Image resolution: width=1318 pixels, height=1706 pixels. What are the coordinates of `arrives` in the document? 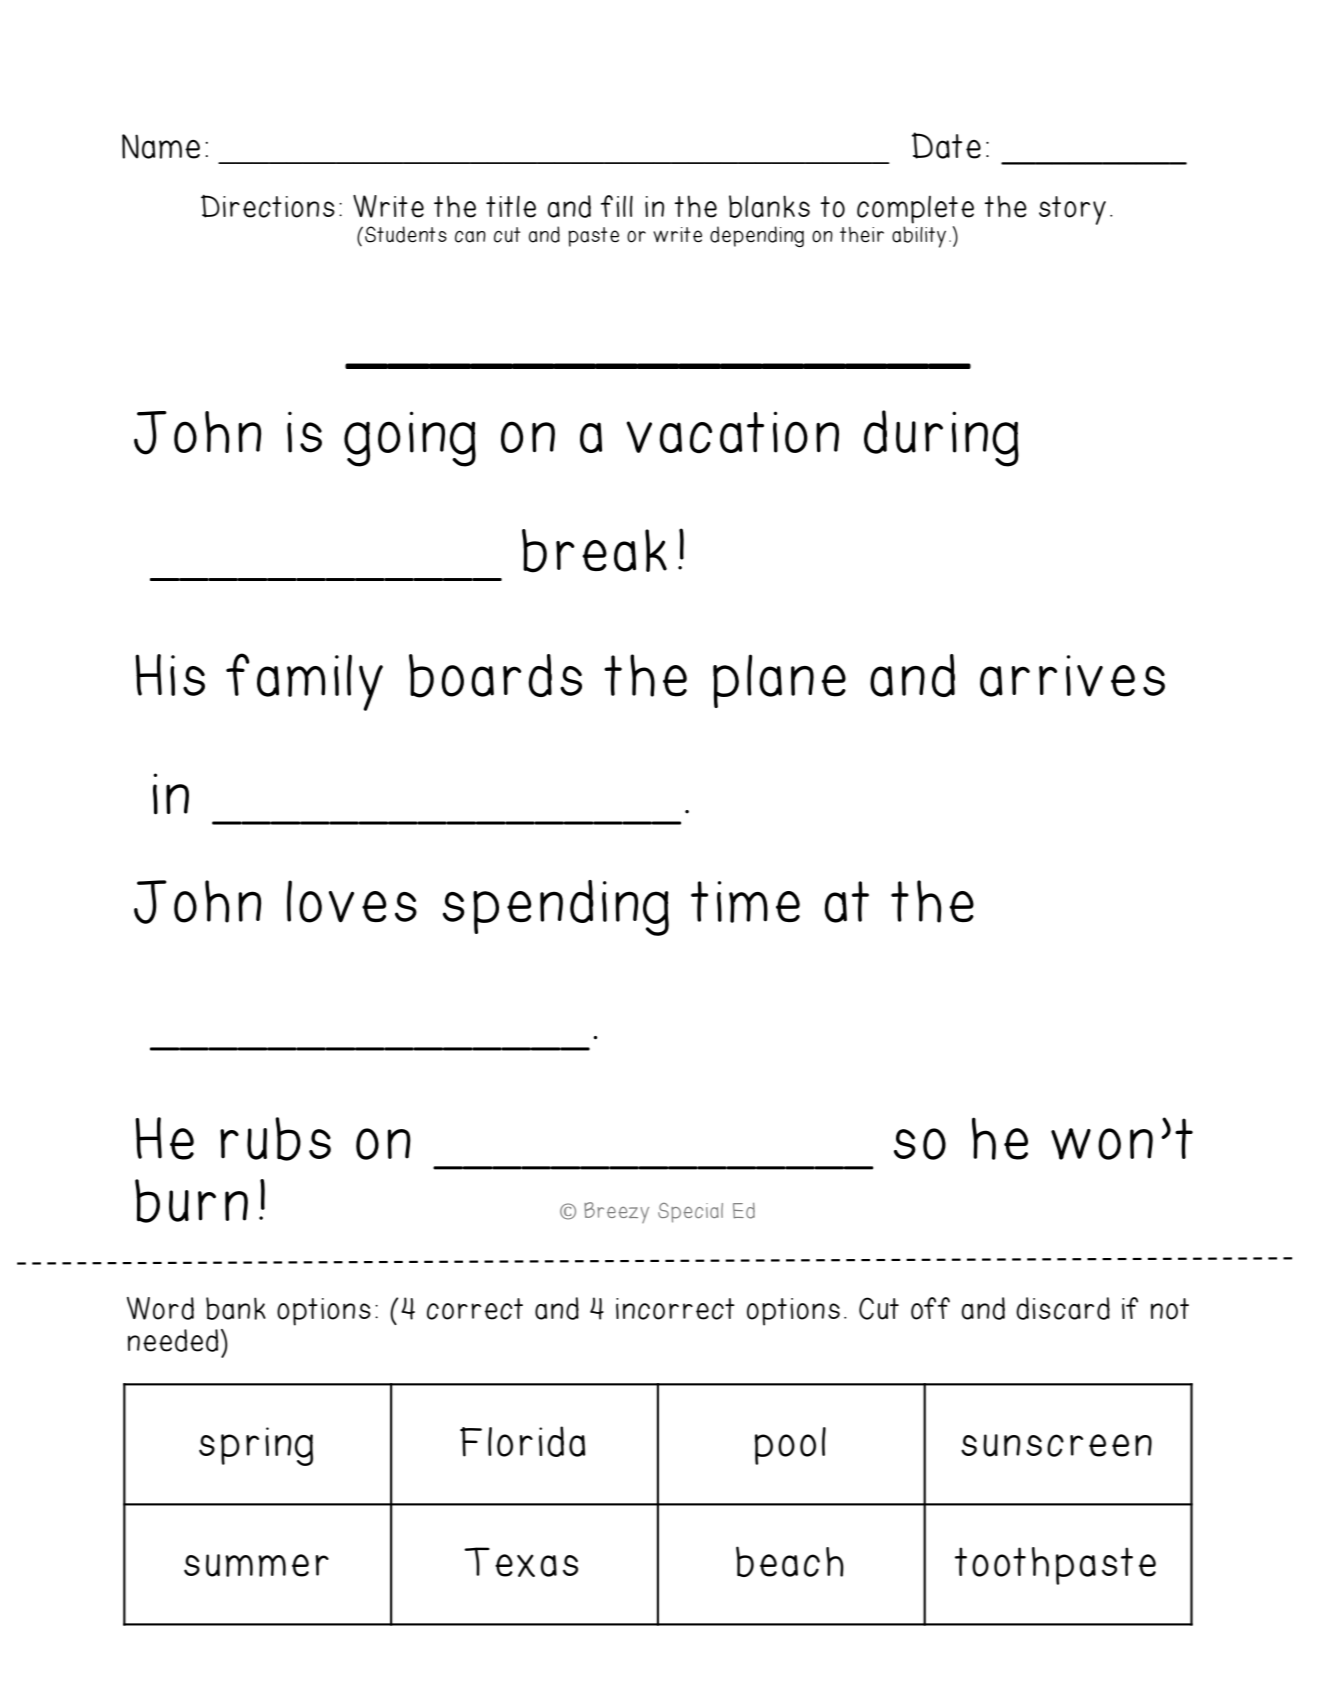 It's located at (1072, 676).
